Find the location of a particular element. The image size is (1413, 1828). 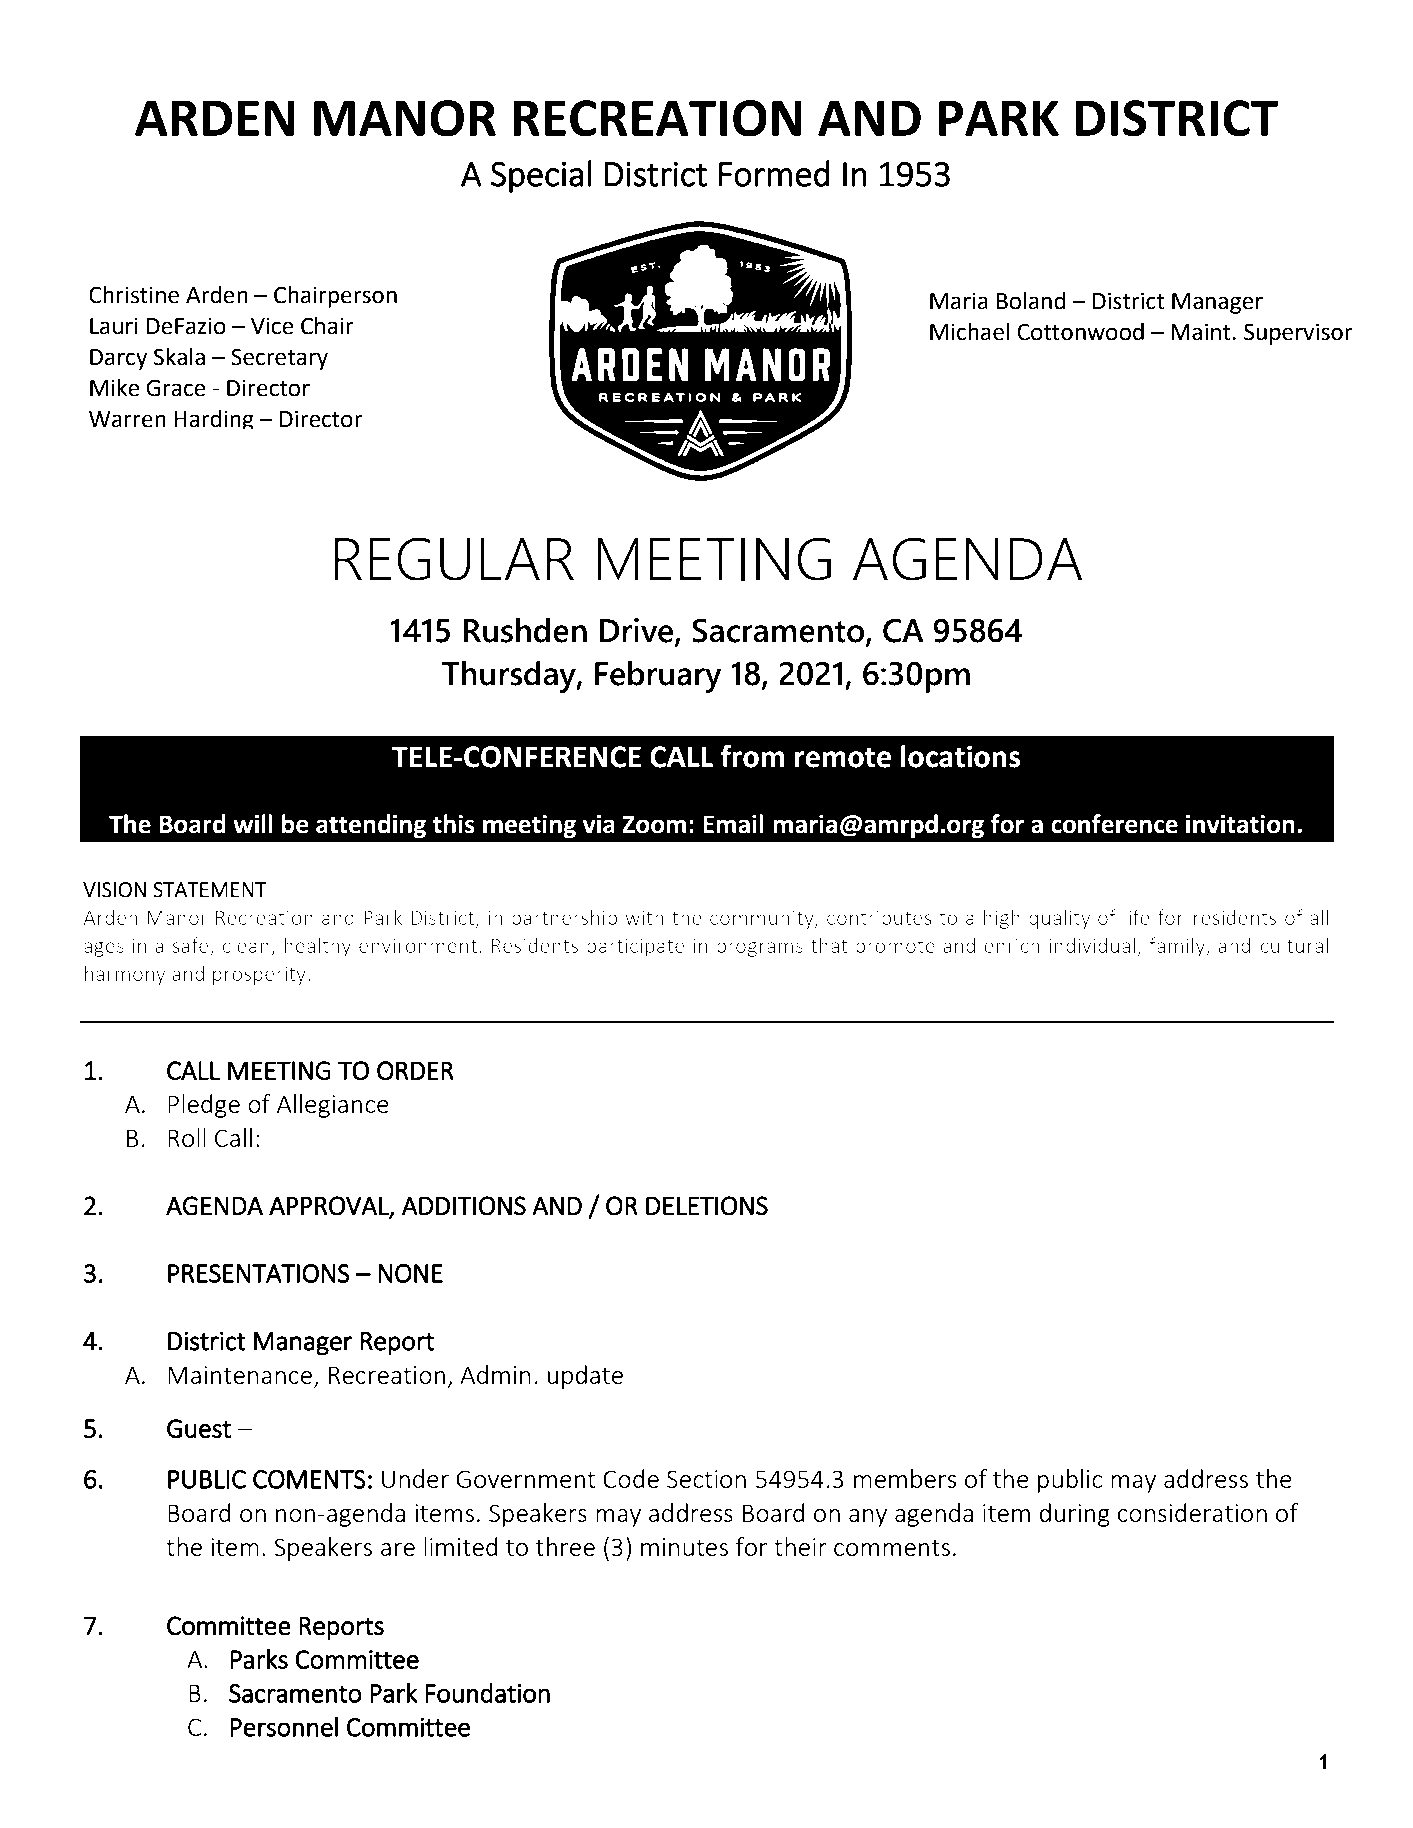

Formed is located at coordinates (774, 173).
